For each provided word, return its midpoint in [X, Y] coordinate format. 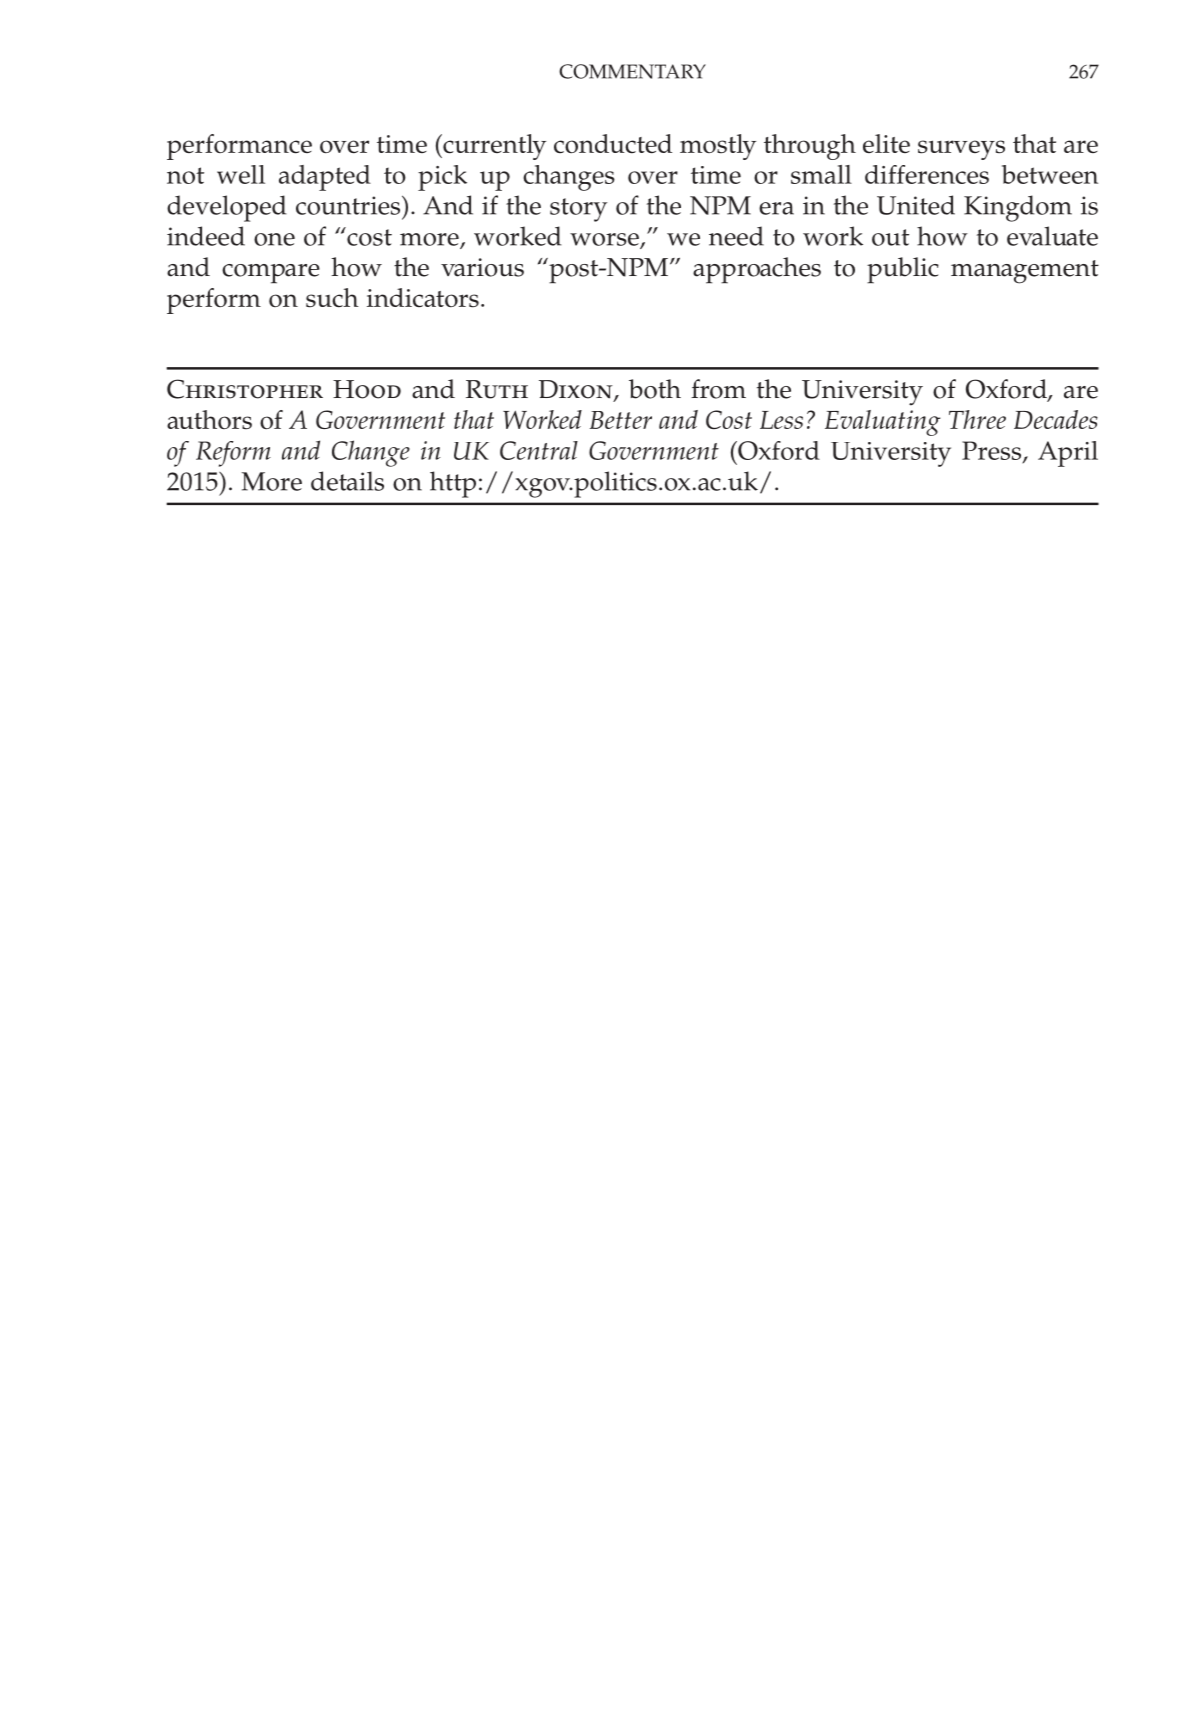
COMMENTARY [632, 71]
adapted [325, 178]
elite [886, 143]
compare [271, 274]
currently [493, 147]
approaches [757, 270]
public [903, 270]
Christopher [245, 389]
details [347, 481]
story [578, 210]
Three [977, 419]
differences [927, 174]
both [655, 389]
